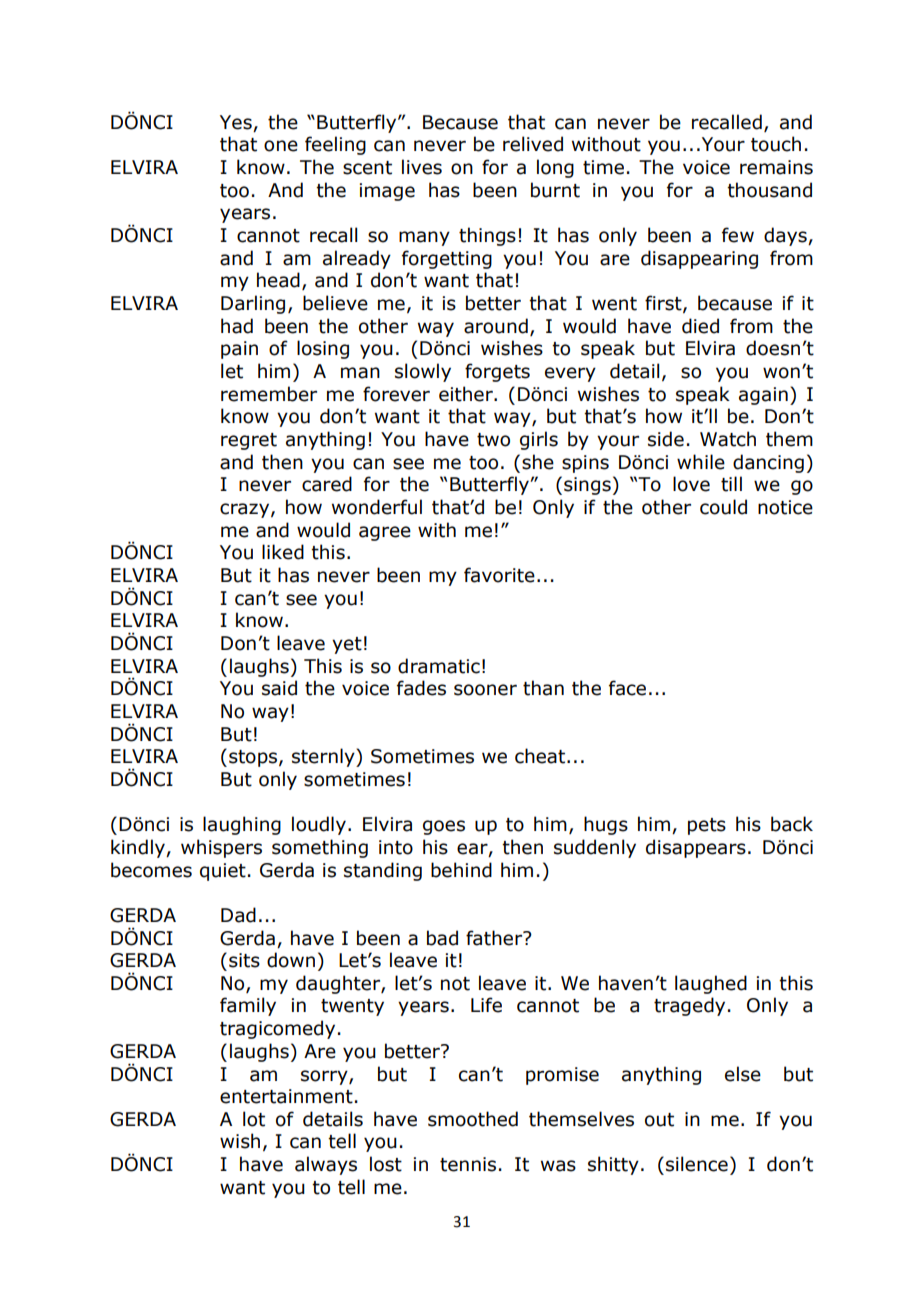 The height and width of the screenshot is (1308, 924). Describe the element at coordinates (461, 870) in the screenshot. I see `behind` at that location.
